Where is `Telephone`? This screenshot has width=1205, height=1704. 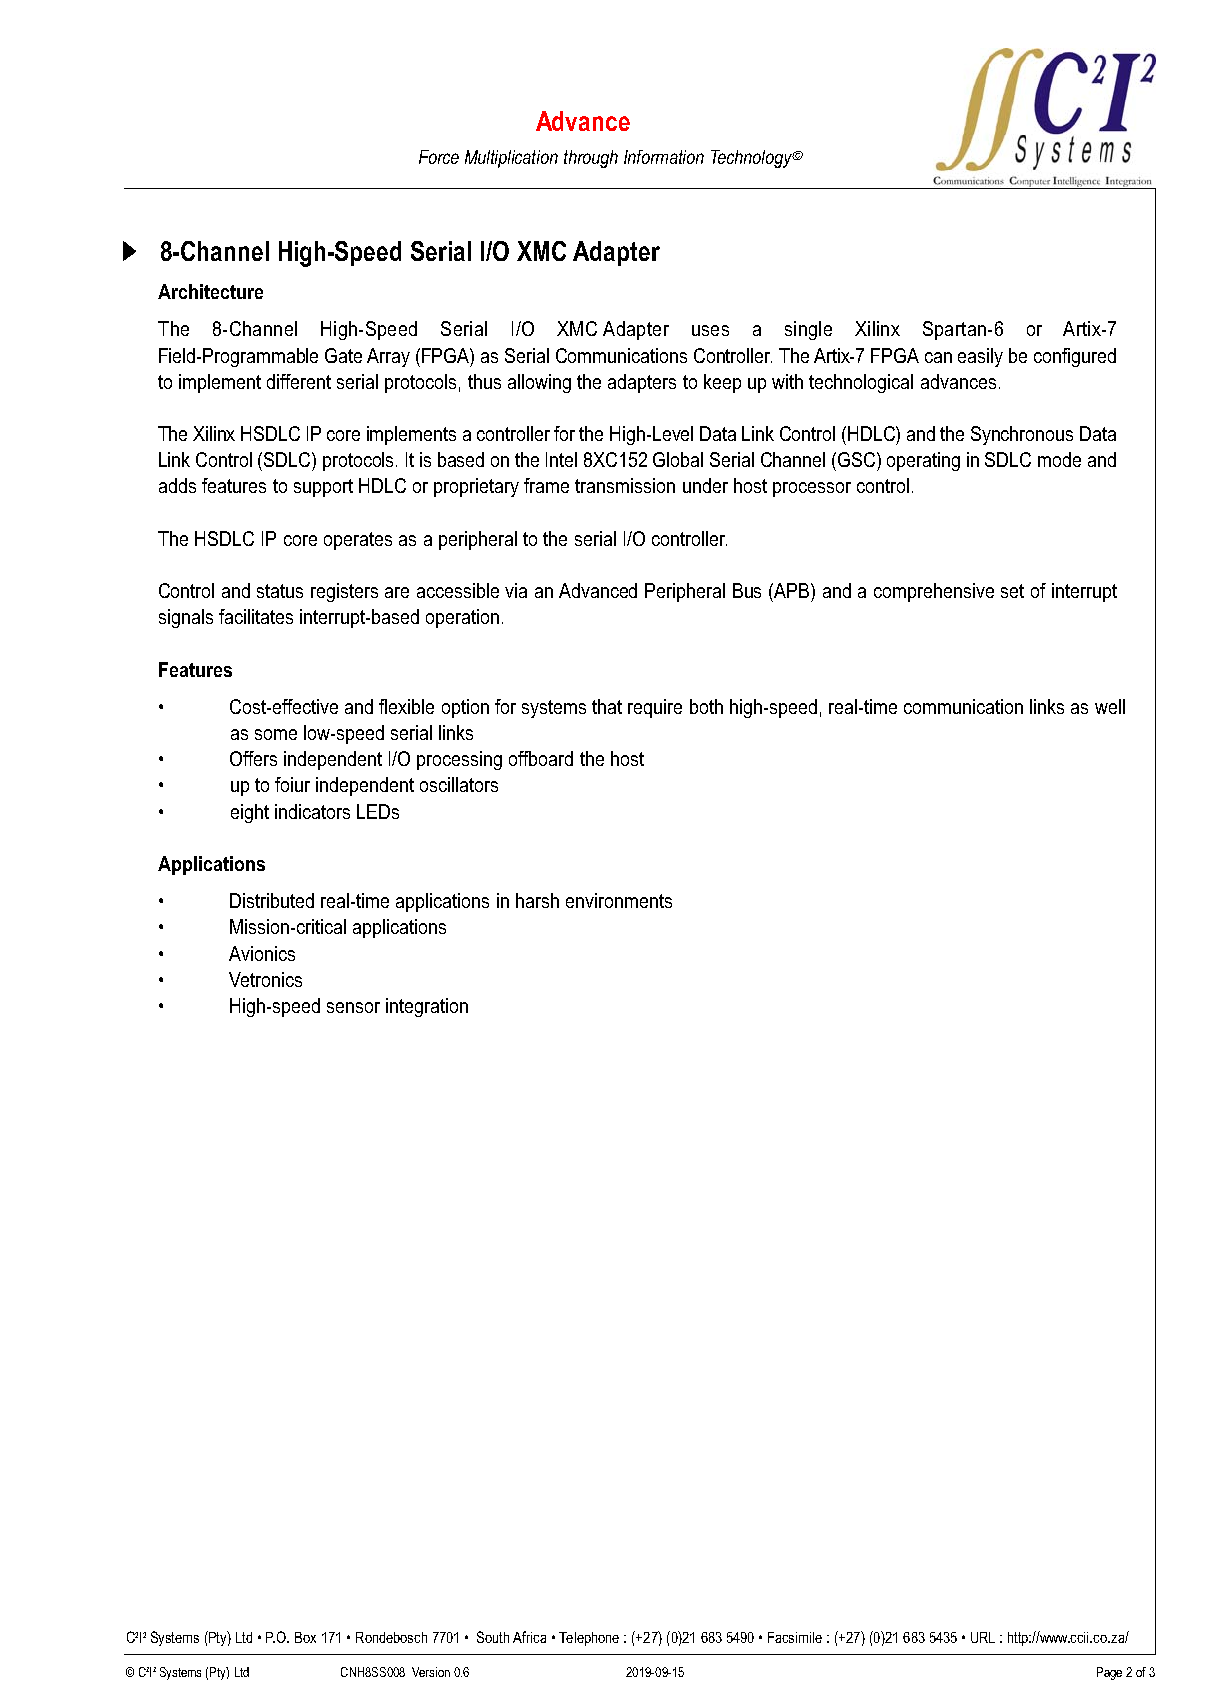 Telephone is located at coordinates (589, 1639).
